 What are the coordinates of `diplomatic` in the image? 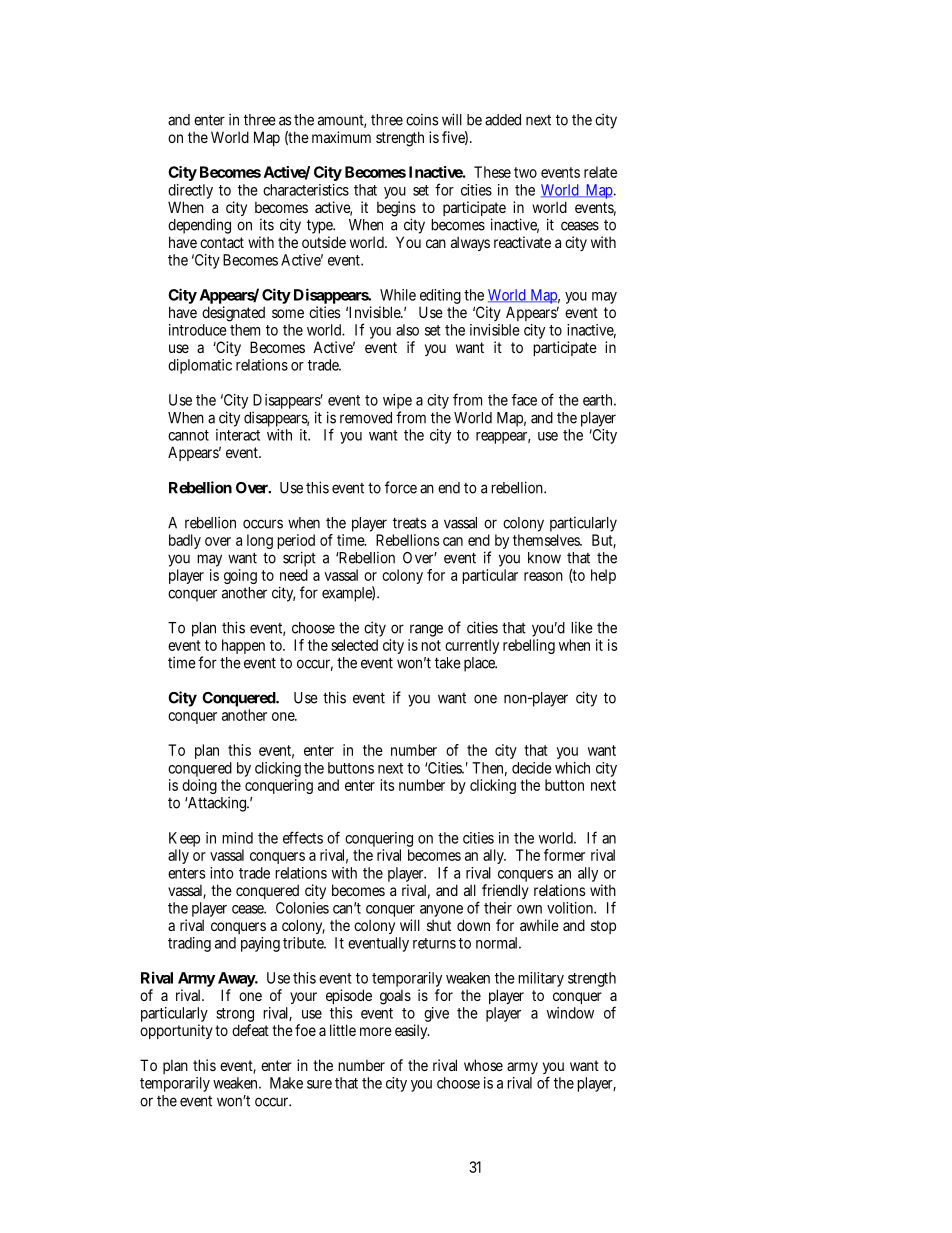 It's located at (200, 366).
